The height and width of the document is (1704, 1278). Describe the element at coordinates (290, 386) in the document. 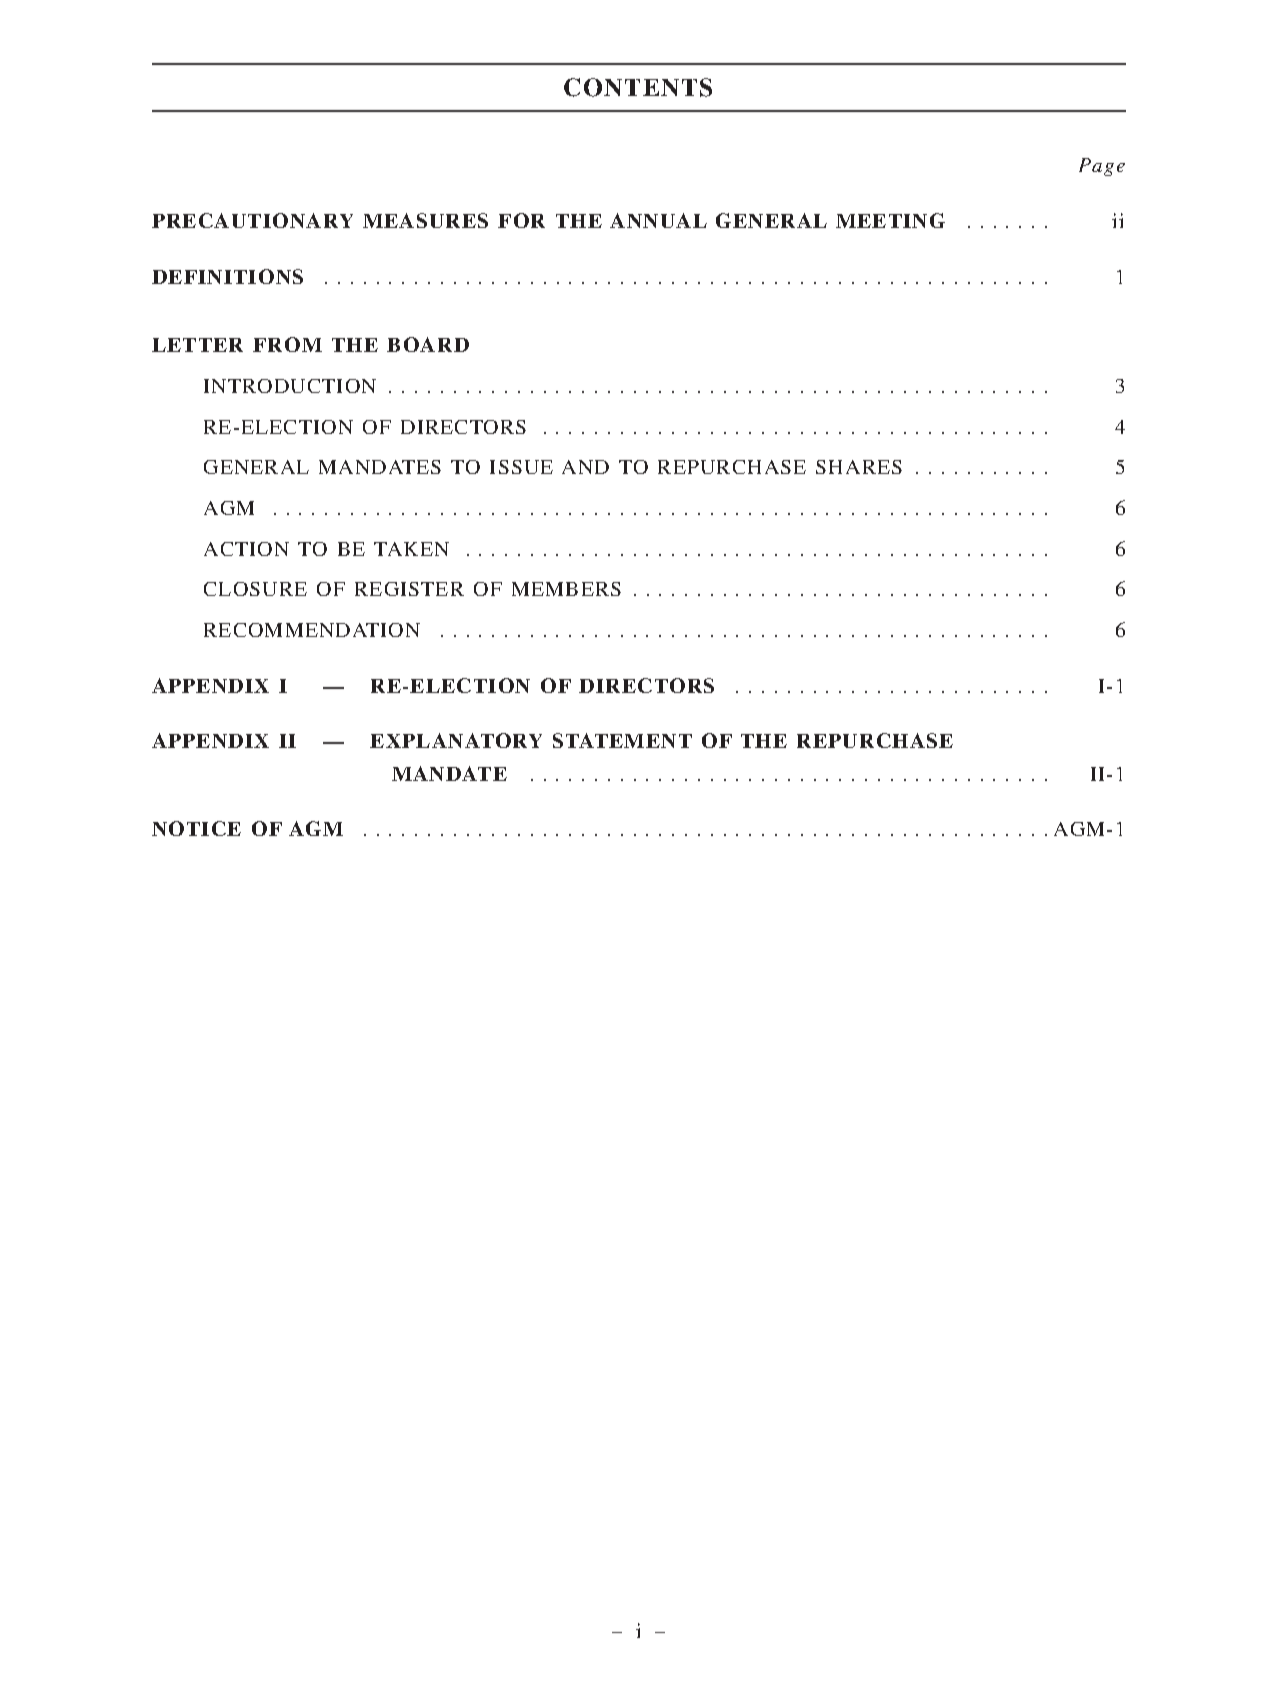

I see `INTRODUCTION` at that location.
